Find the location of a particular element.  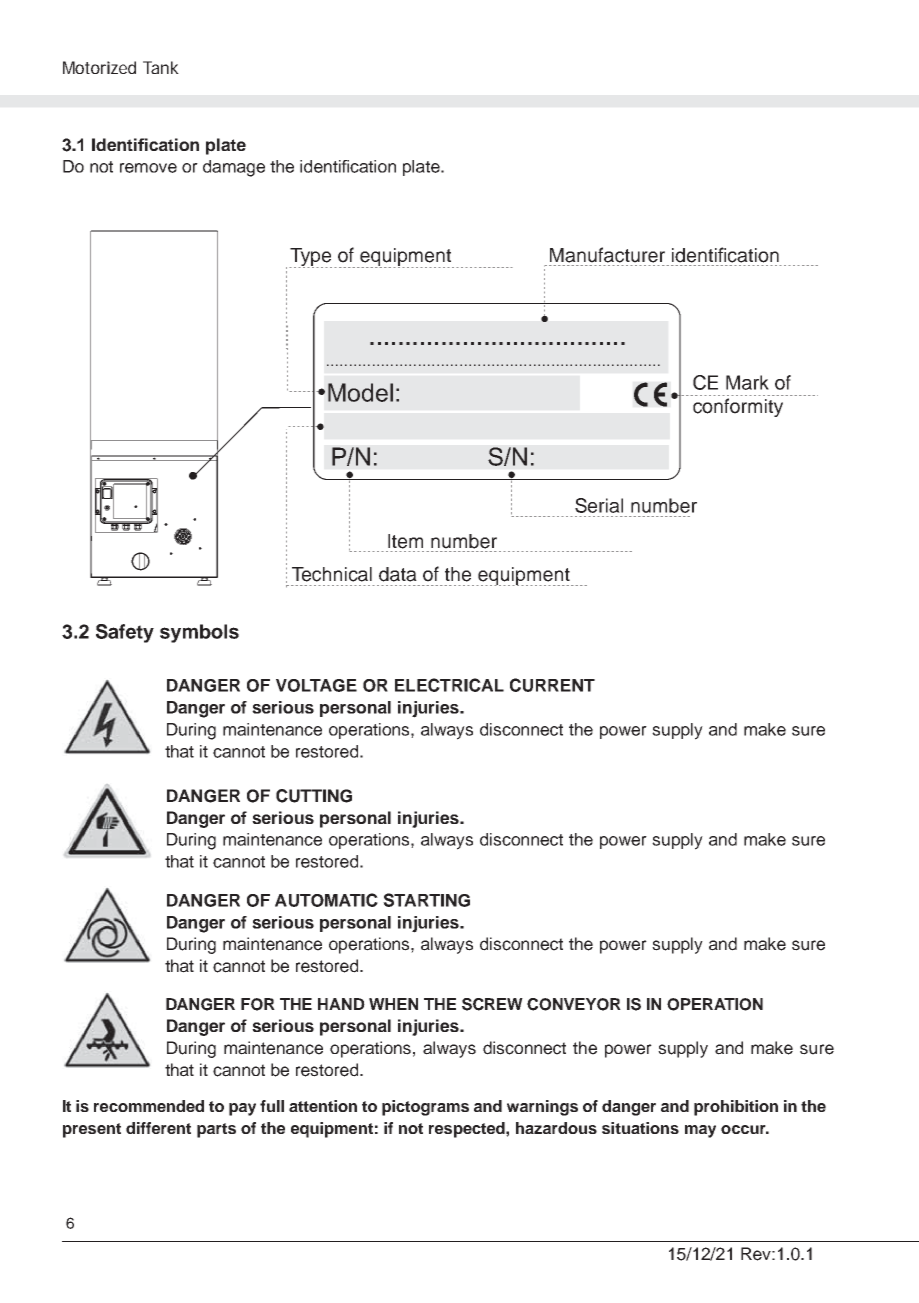

Item is located at coordinates (405, 541).
